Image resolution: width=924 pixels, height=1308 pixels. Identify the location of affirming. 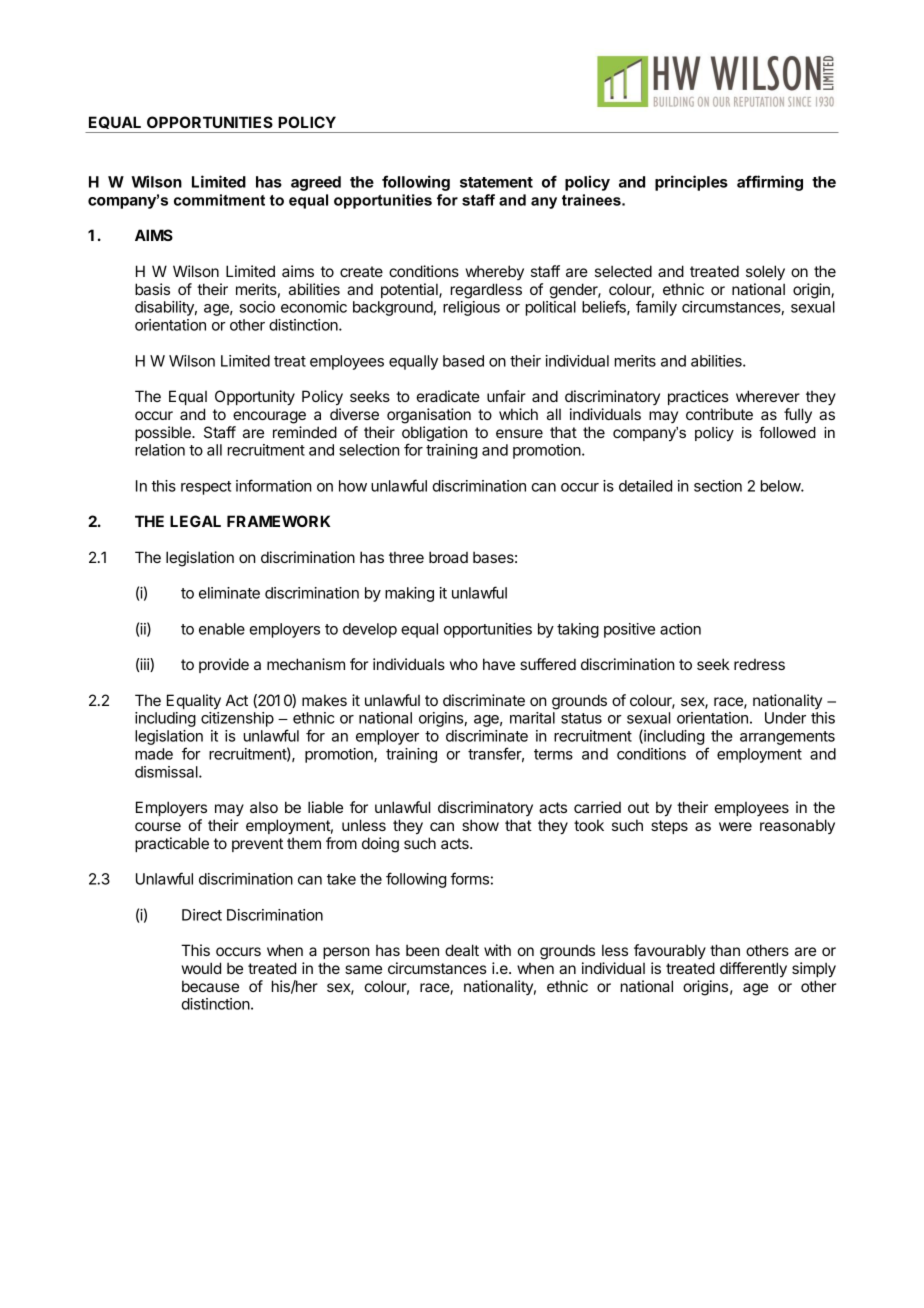
(770, 183).
